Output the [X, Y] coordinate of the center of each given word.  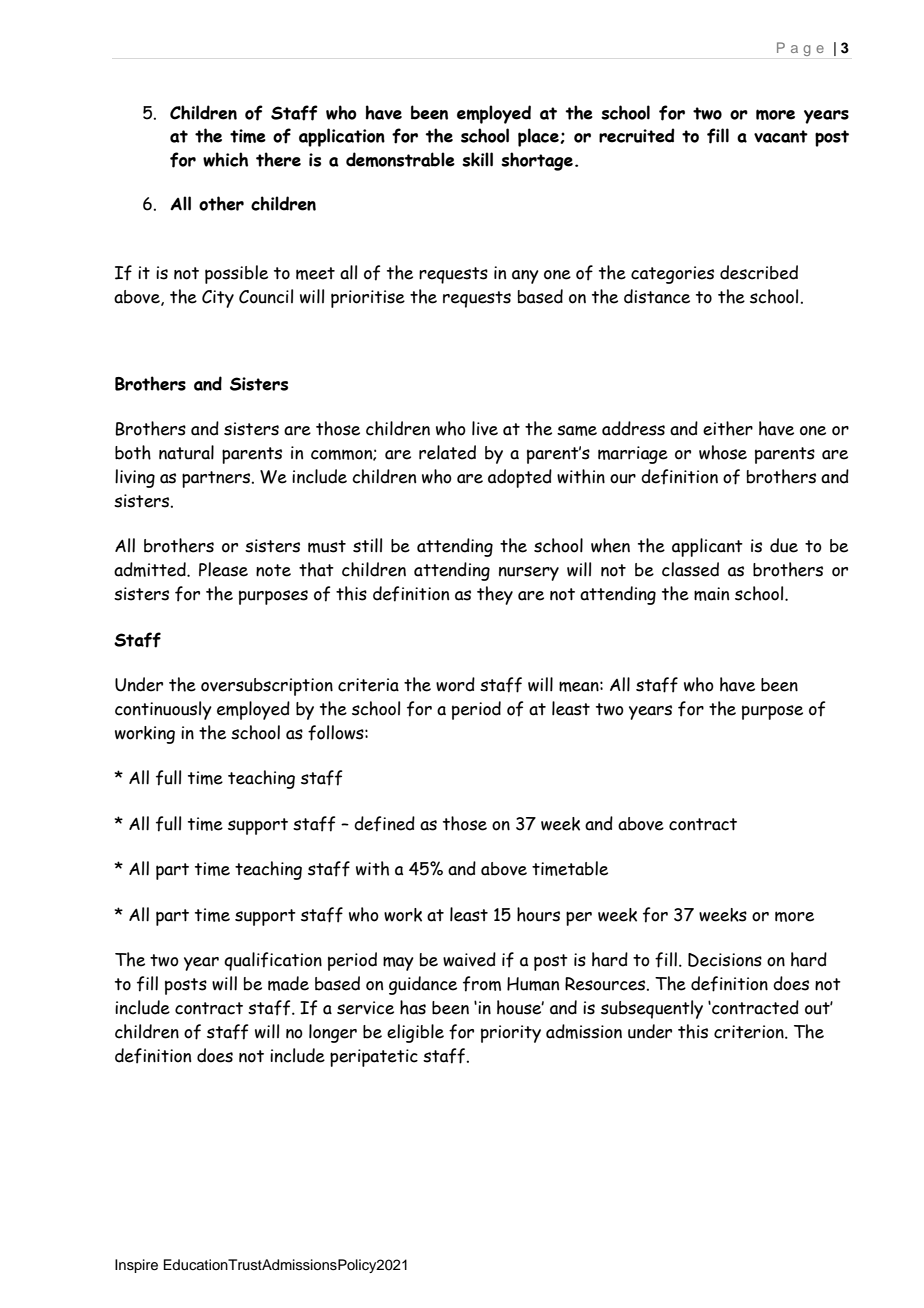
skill [477, 159]
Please [223, 569]
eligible [415, 1033]
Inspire [136, 1266]
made [288, 983]
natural [186, 452]
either [728, 428]
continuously [163, 710]
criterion [750, 1032]
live [485, 428]
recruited [637, 135]
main [711, 594]
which [225, 159]
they [495, 595]
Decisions [725, 960]
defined [384, 824]
